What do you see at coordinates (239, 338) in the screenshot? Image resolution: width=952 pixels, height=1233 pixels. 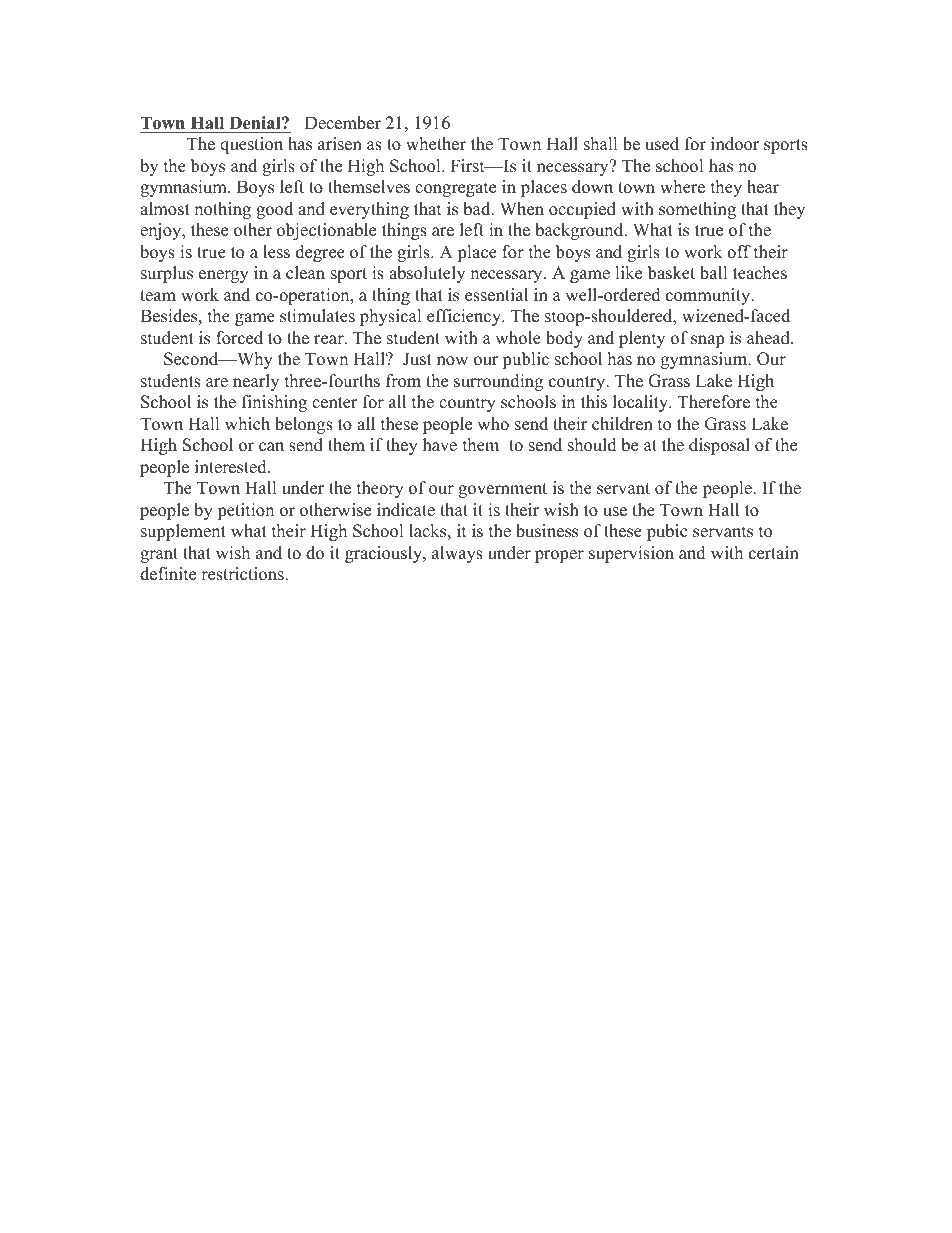 I see `forced` at bounding box center [239, 338].
